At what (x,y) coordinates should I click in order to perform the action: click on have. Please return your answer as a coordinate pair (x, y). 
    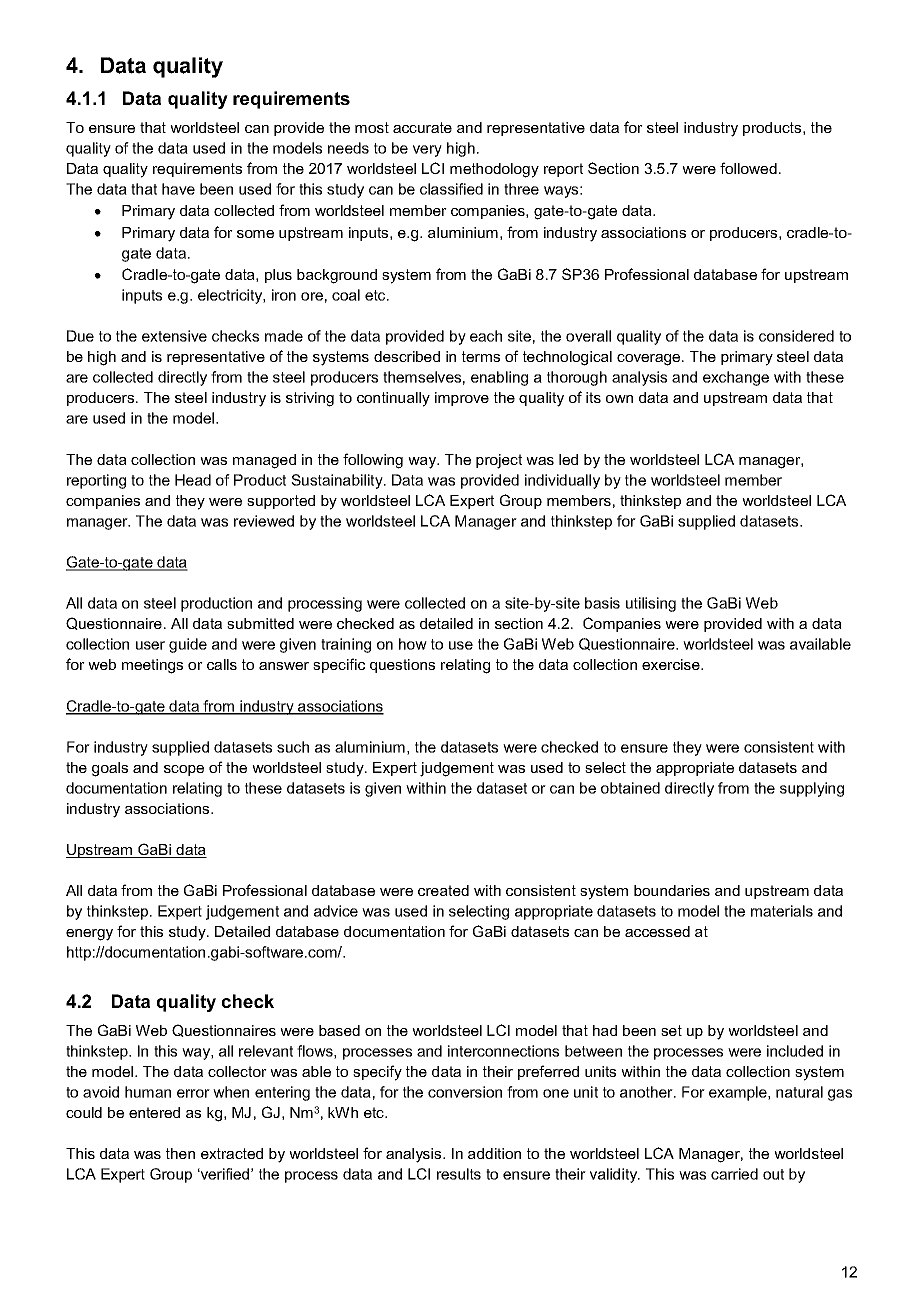
    Looking at the image, I should click on (178, 189).
